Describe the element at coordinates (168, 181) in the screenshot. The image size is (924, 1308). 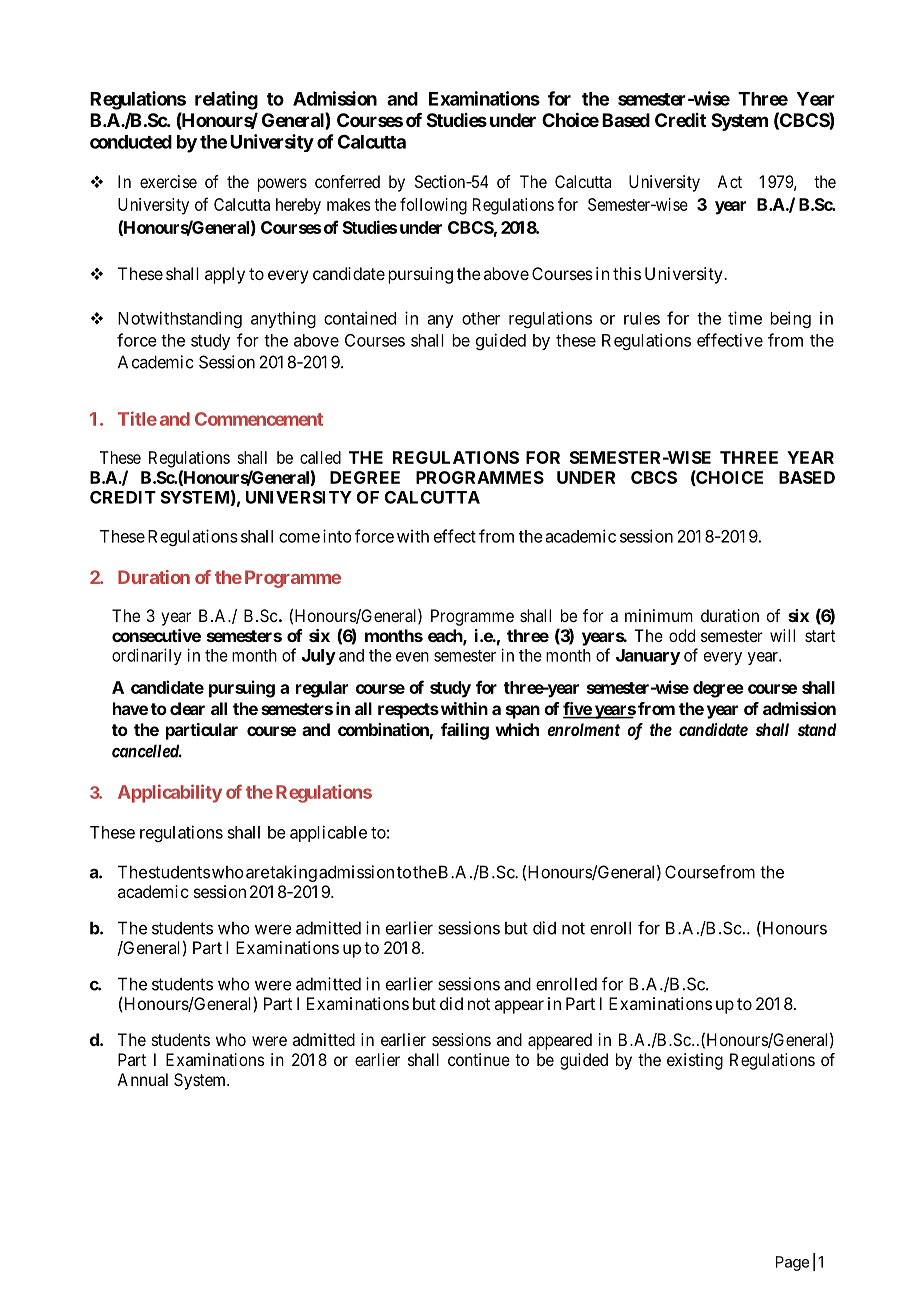
I see `exercise` at that location.
